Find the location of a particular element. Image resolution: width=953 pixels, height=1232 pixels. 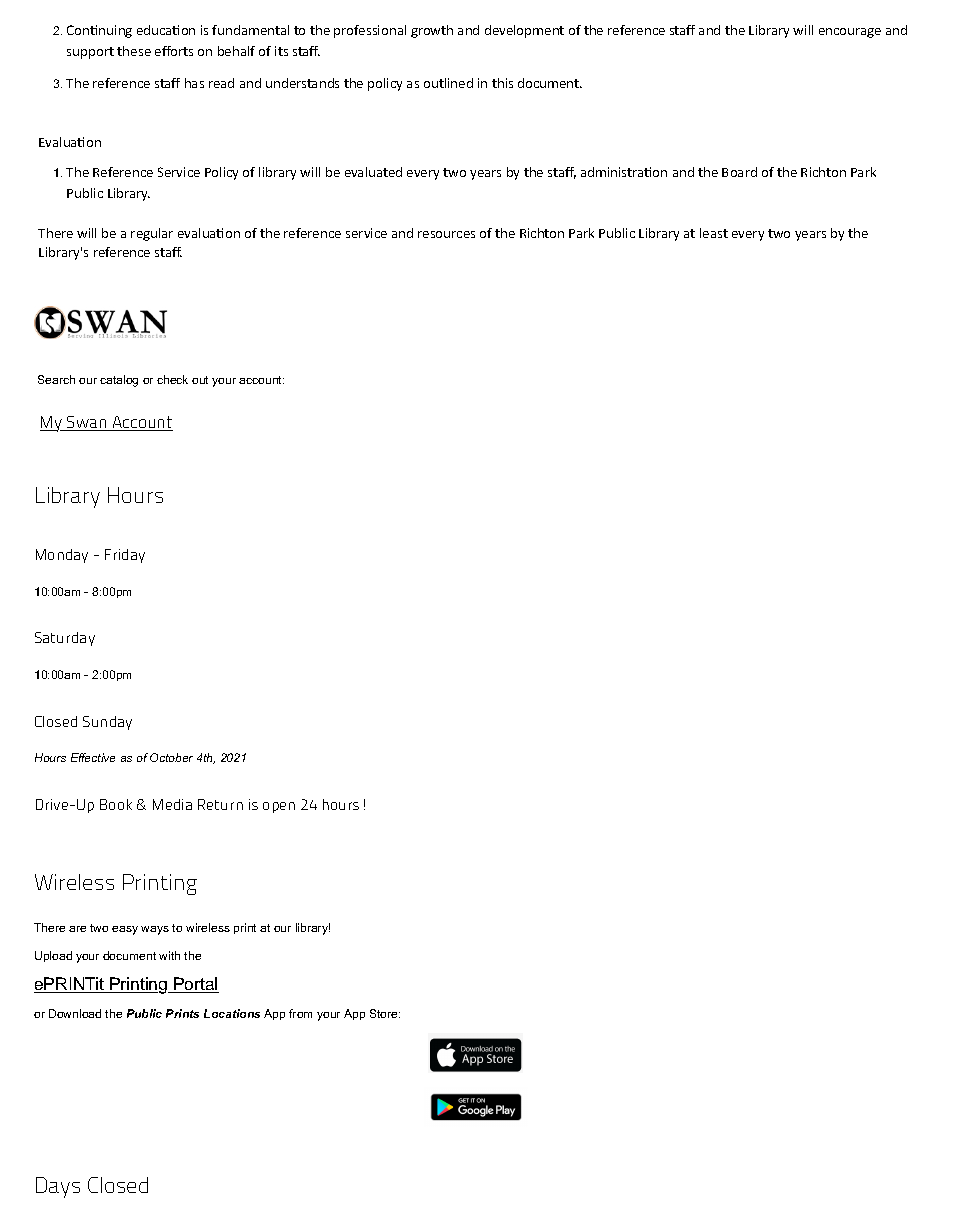

least is located at coordinates (714, 233).
